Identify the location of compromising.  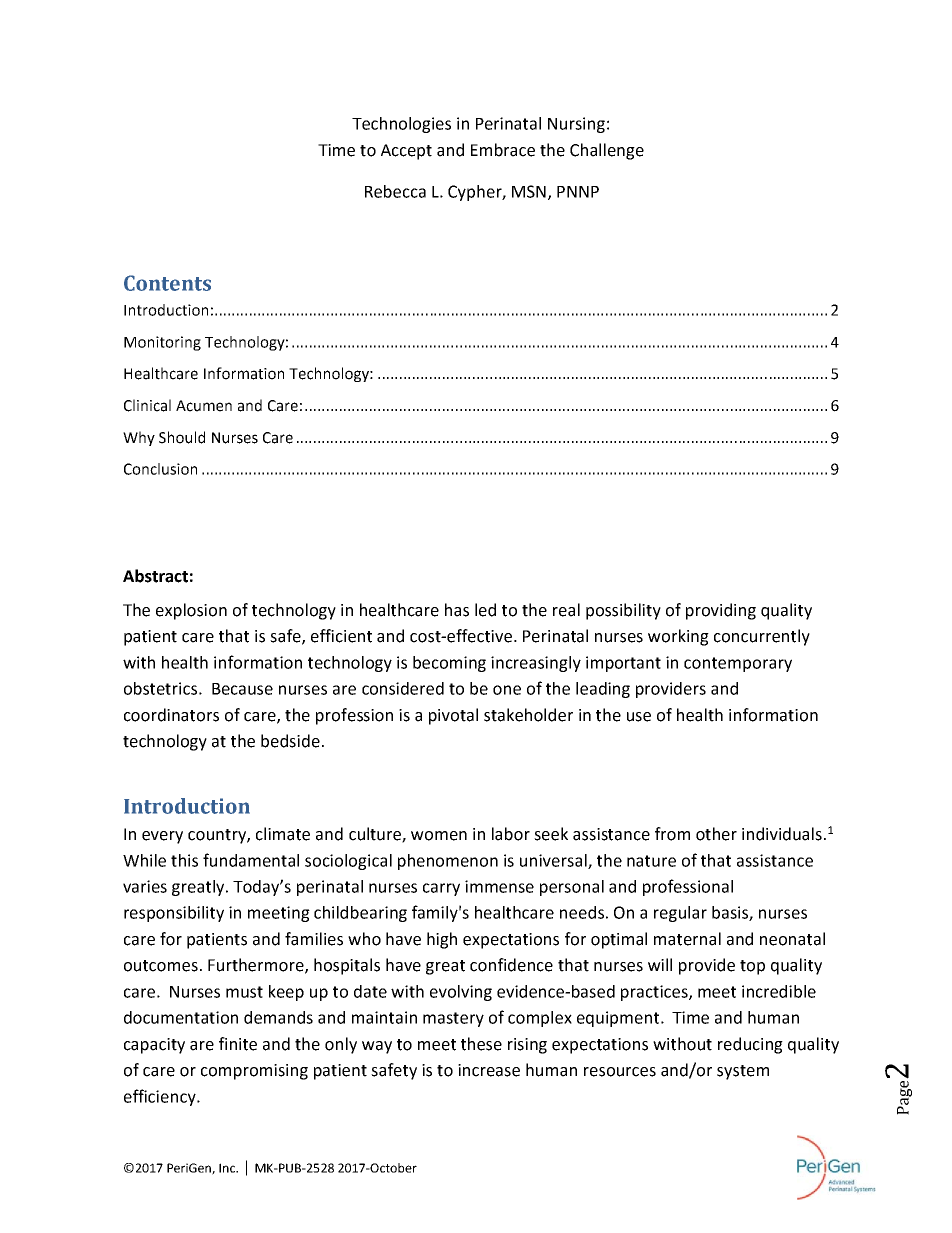
(254, 1072).
